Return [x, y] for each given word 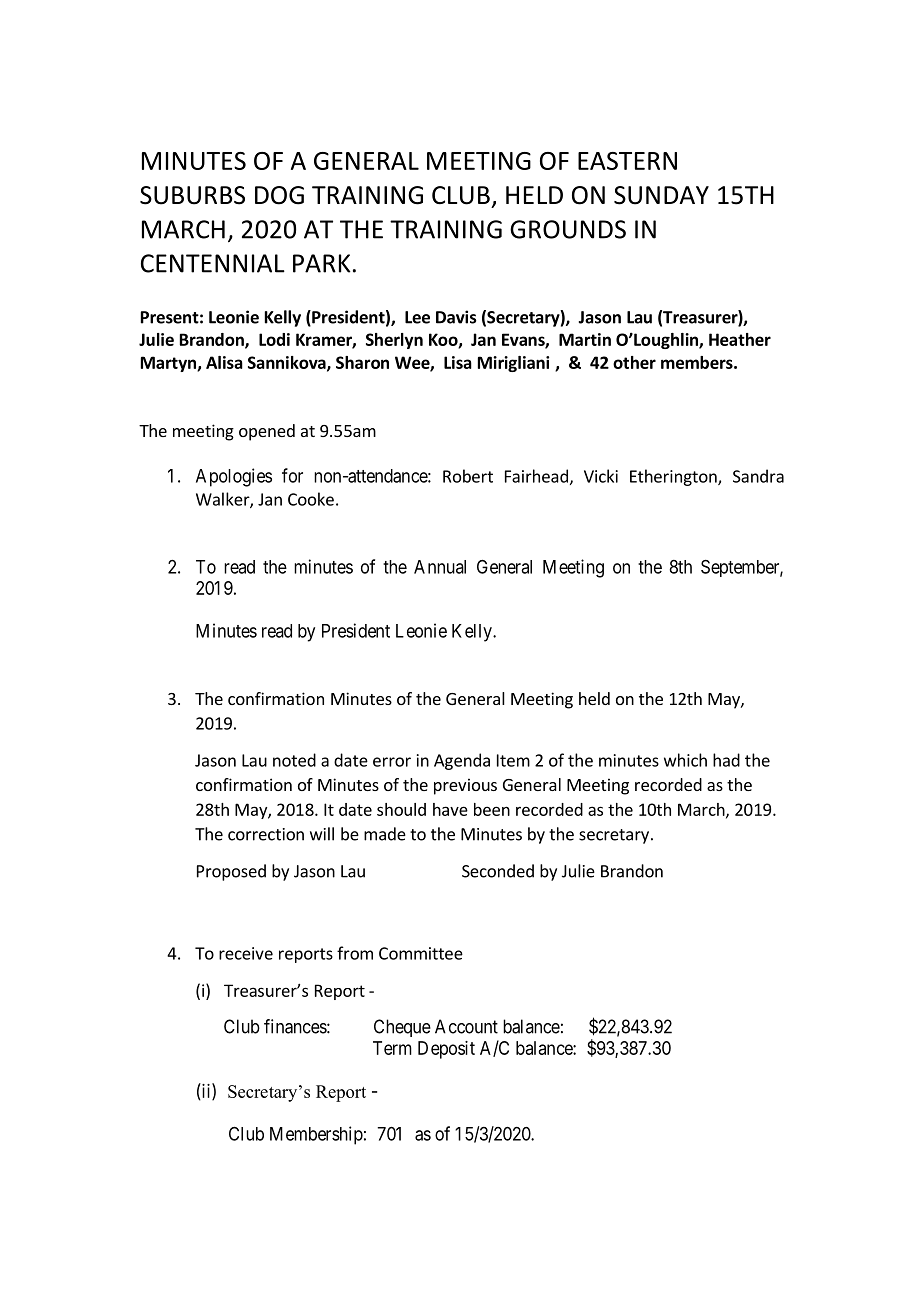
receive [246, 953]
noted [294, 760]
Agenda [462, 761]
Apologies [234, 477]
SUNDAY [661, 195]
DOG [279, 195]
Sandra [758, 476]
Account [466, 1026]
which [685, 760]
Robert [468, 476]
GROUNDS [568, 229]
